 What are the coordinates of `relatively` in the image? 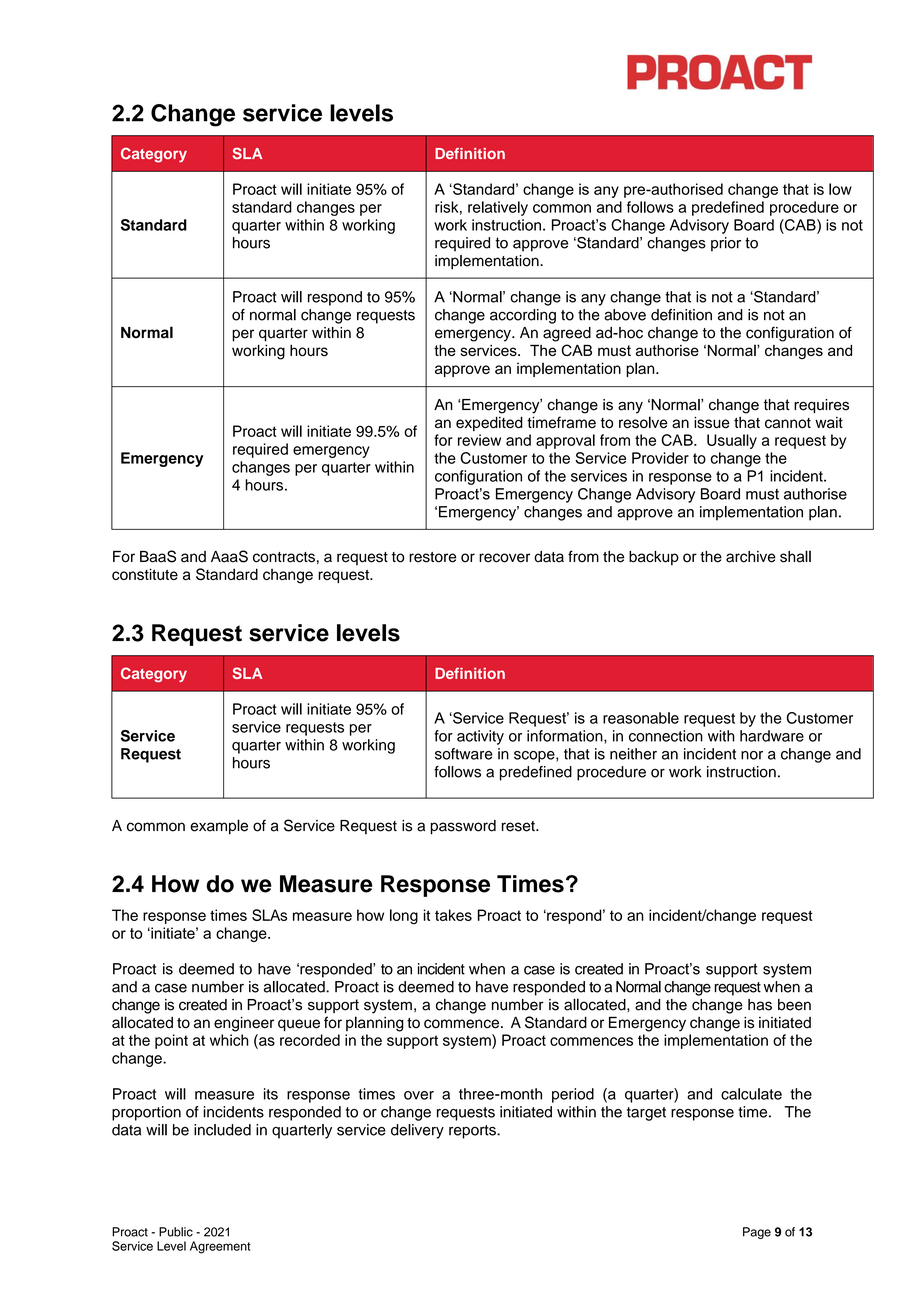 It's located at (498, 208).
